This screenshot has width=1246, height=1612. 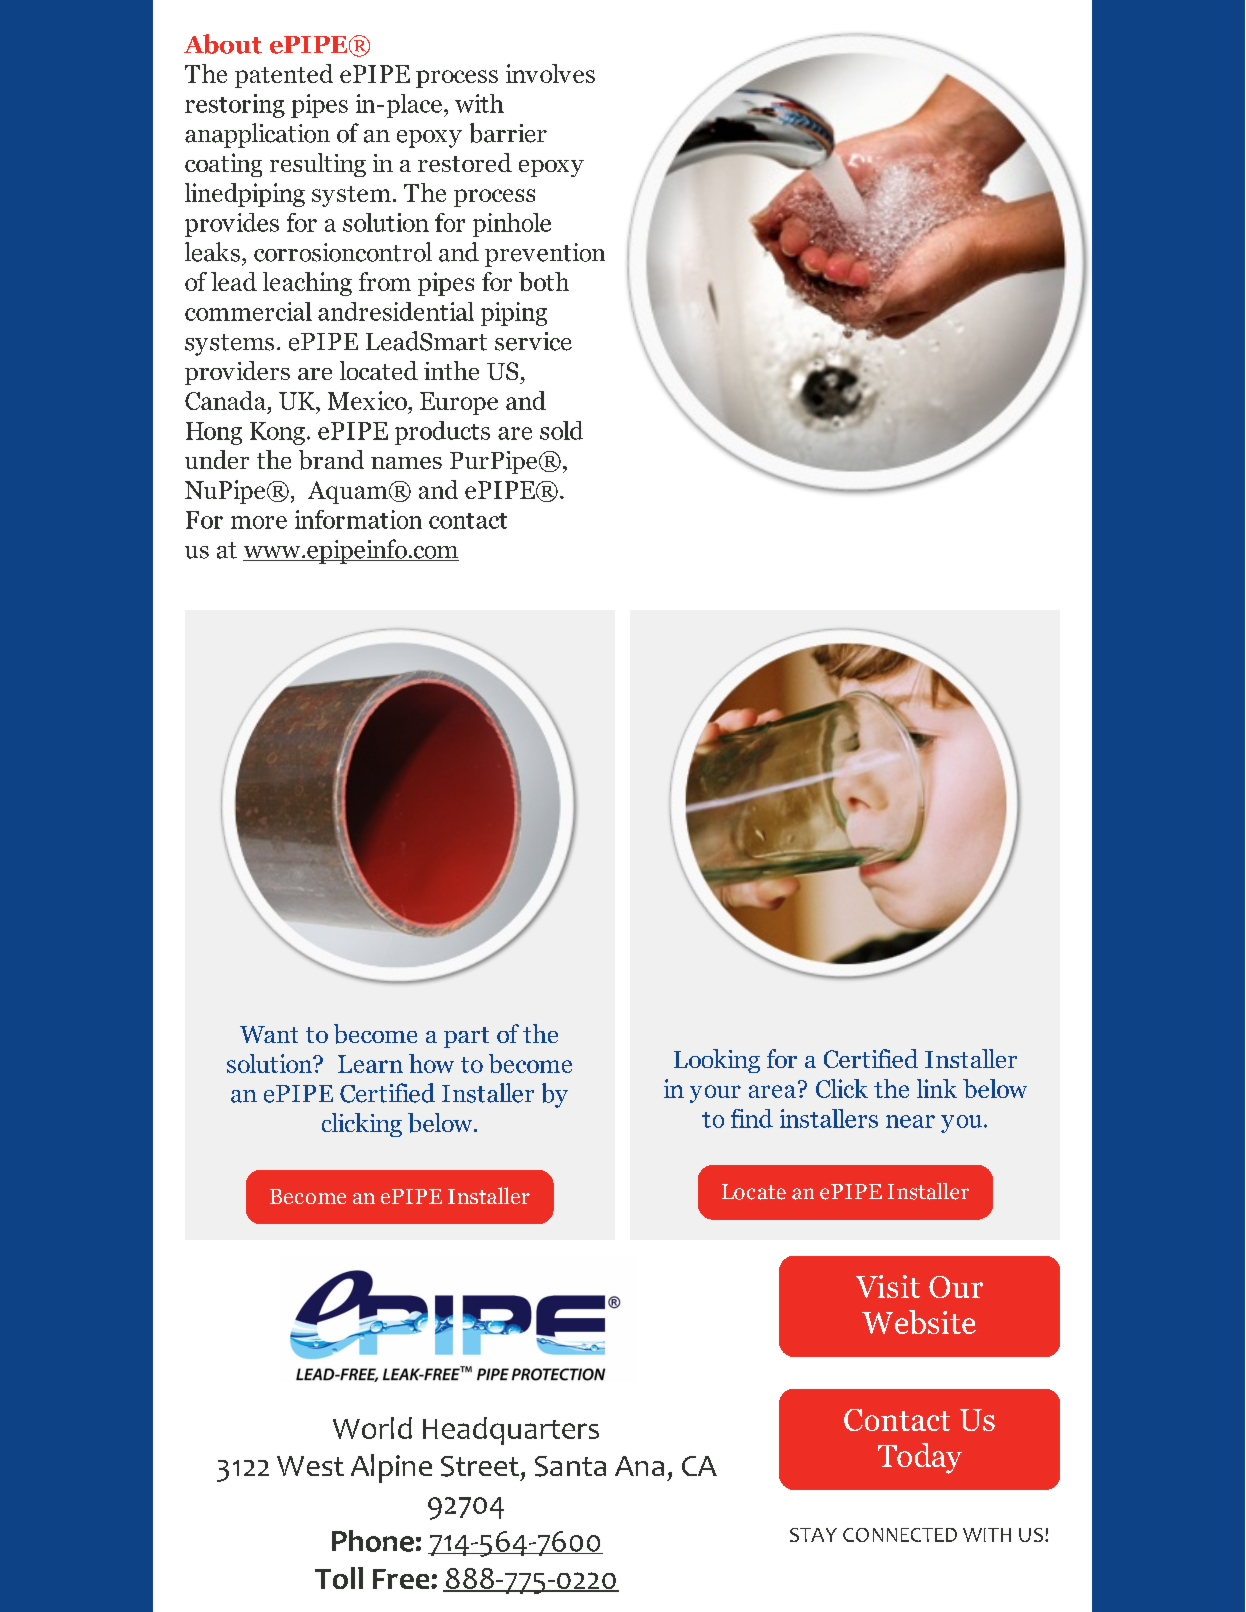 I want to click on Kong, so click(x=277, y=433).
